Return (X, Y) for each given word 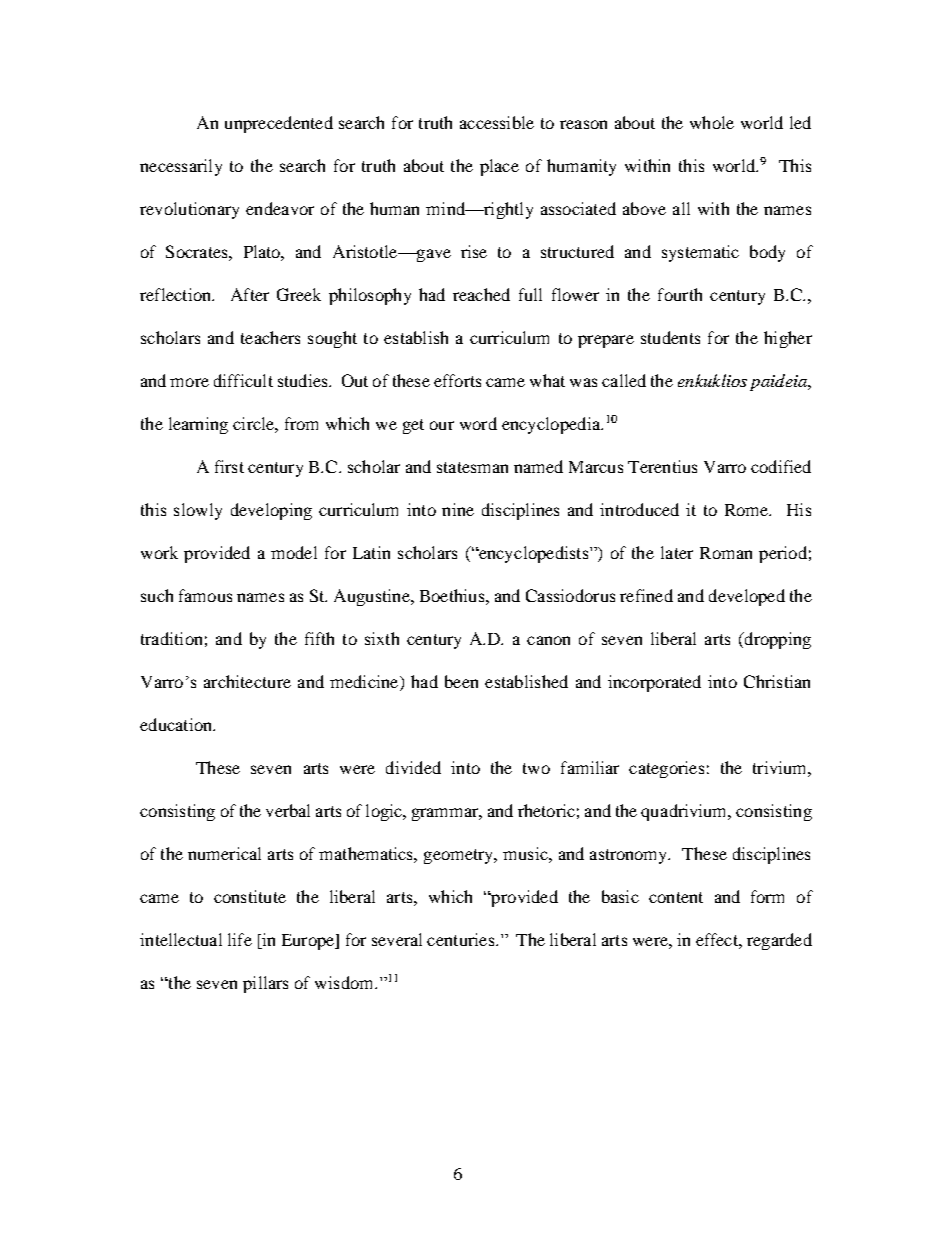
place (499, 167)
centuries (460, 939)
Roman (726, 553)
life (240, 939)
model (294, 552)
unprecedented (279, 124)
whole (712, 122)
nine (458, 509)
